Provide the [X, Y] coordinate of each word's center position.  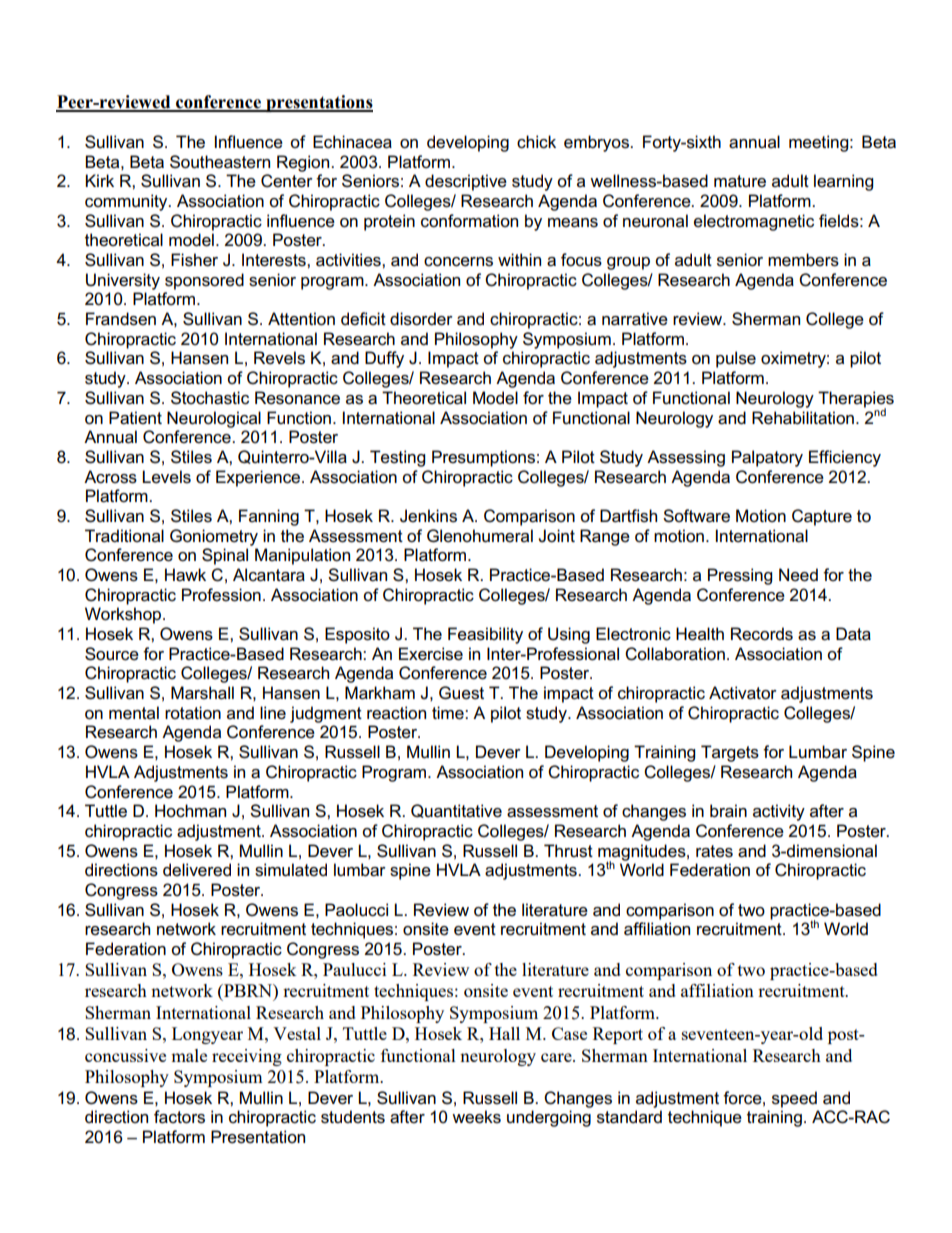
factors [179, 1117]
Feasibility [485, 635]
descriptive [466, 182]
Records [762, 634]
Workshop [124, 615]
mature [740, 181]
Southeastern [220, 162]
